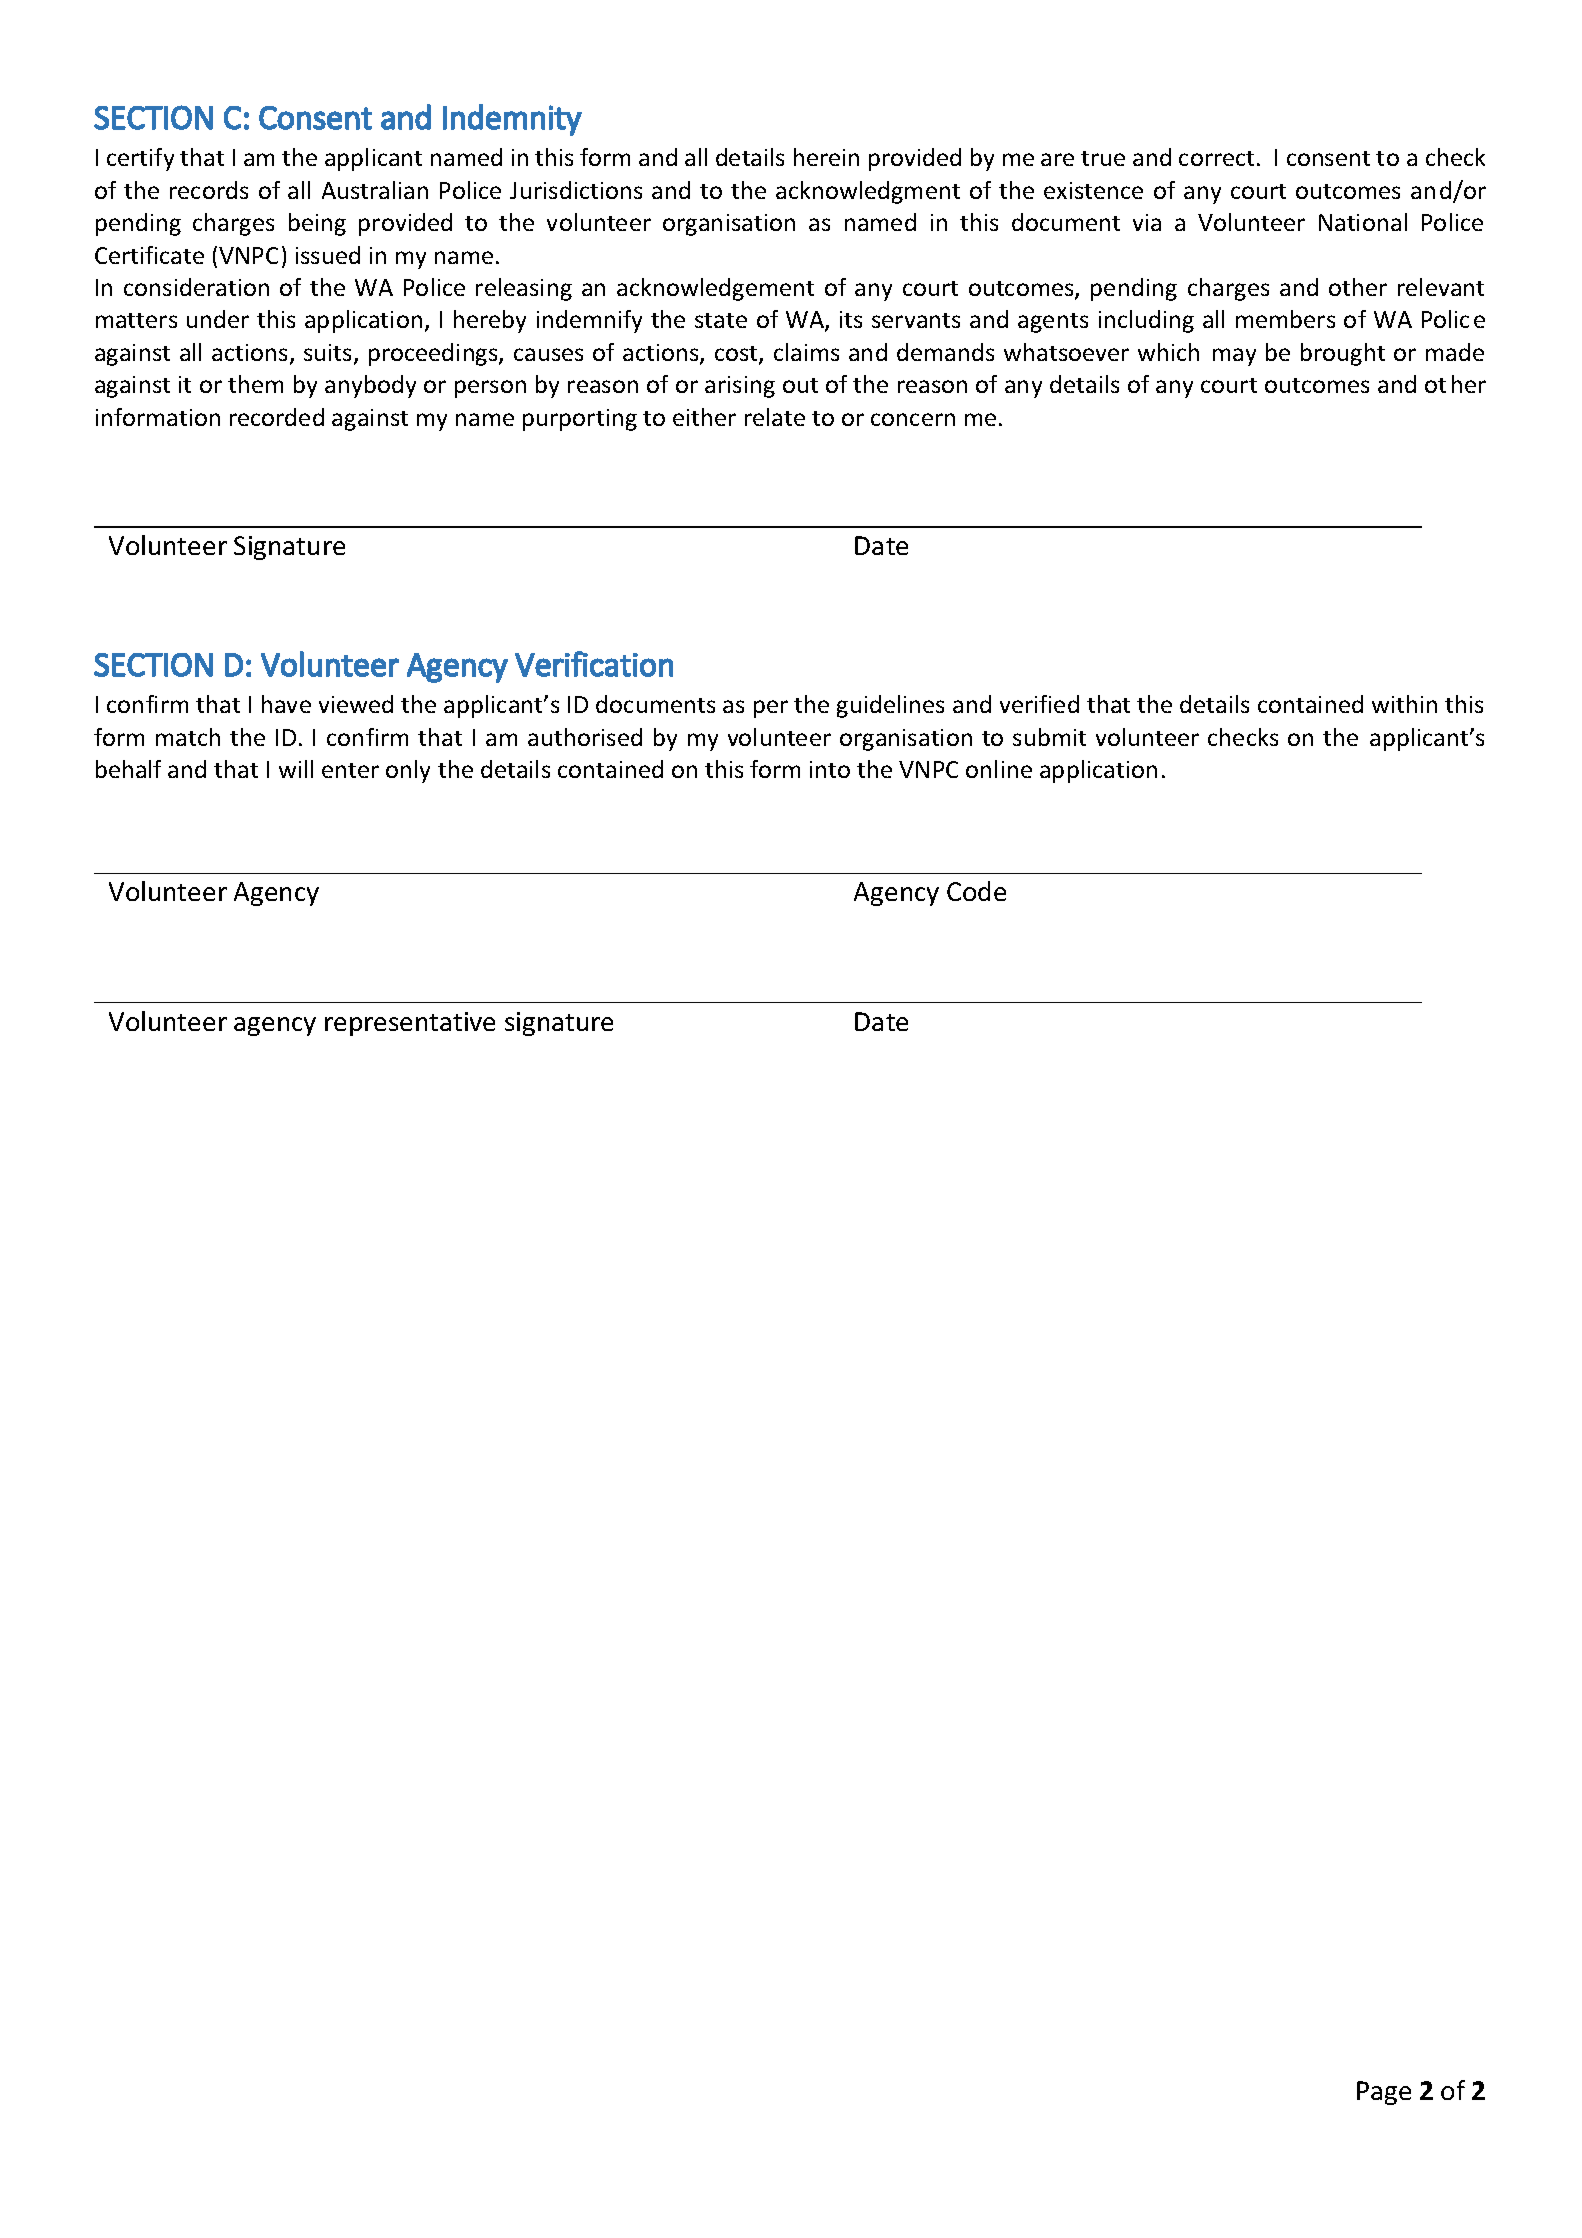 The height and width of the screenshot is (2238, 1582). What do you see at coordinates (826, 157) in the screenshot?
I see `herein` at bounding box center [826, 157].
